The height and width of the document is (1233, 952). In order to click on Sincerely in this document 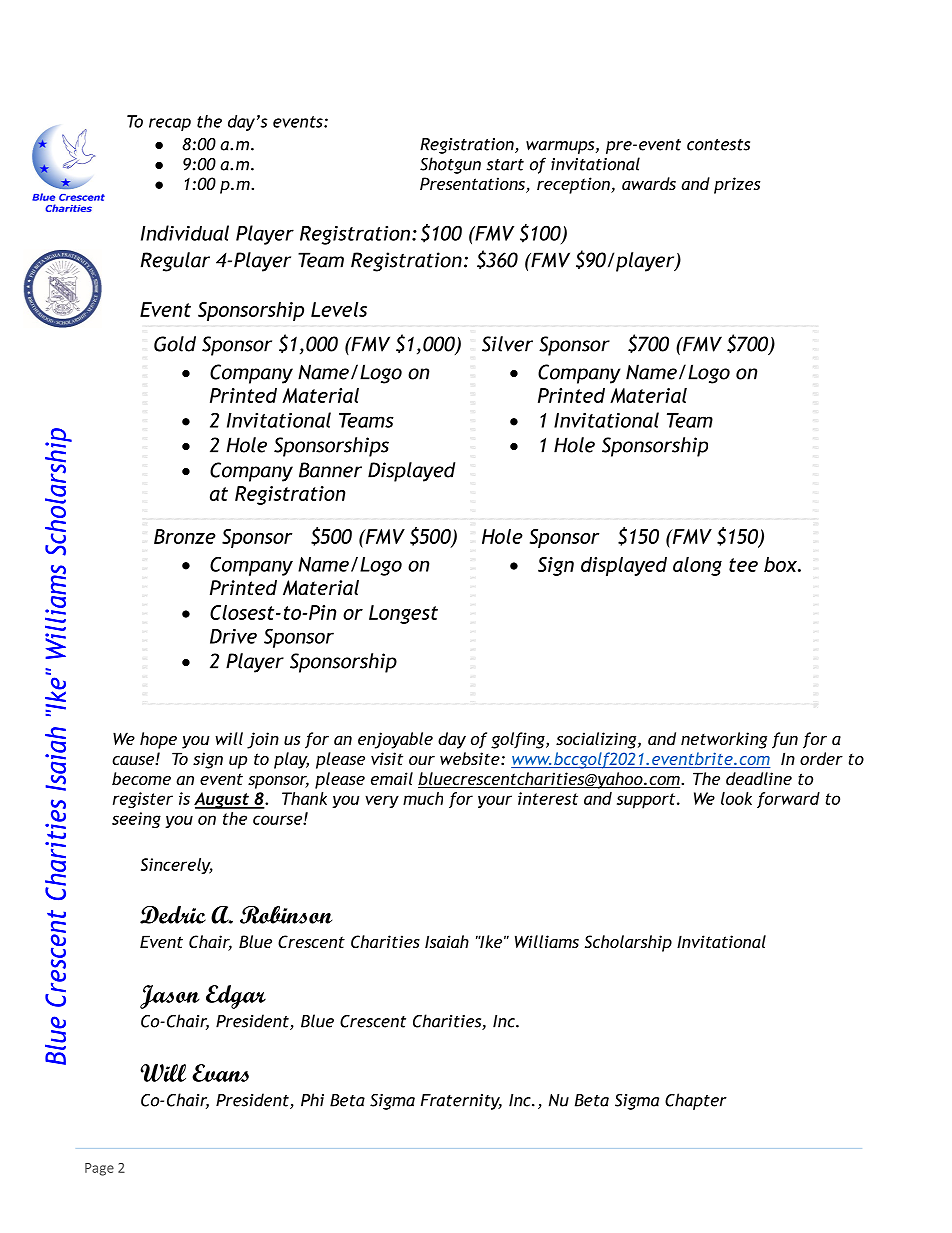, I will do `click(177, 866)`.
